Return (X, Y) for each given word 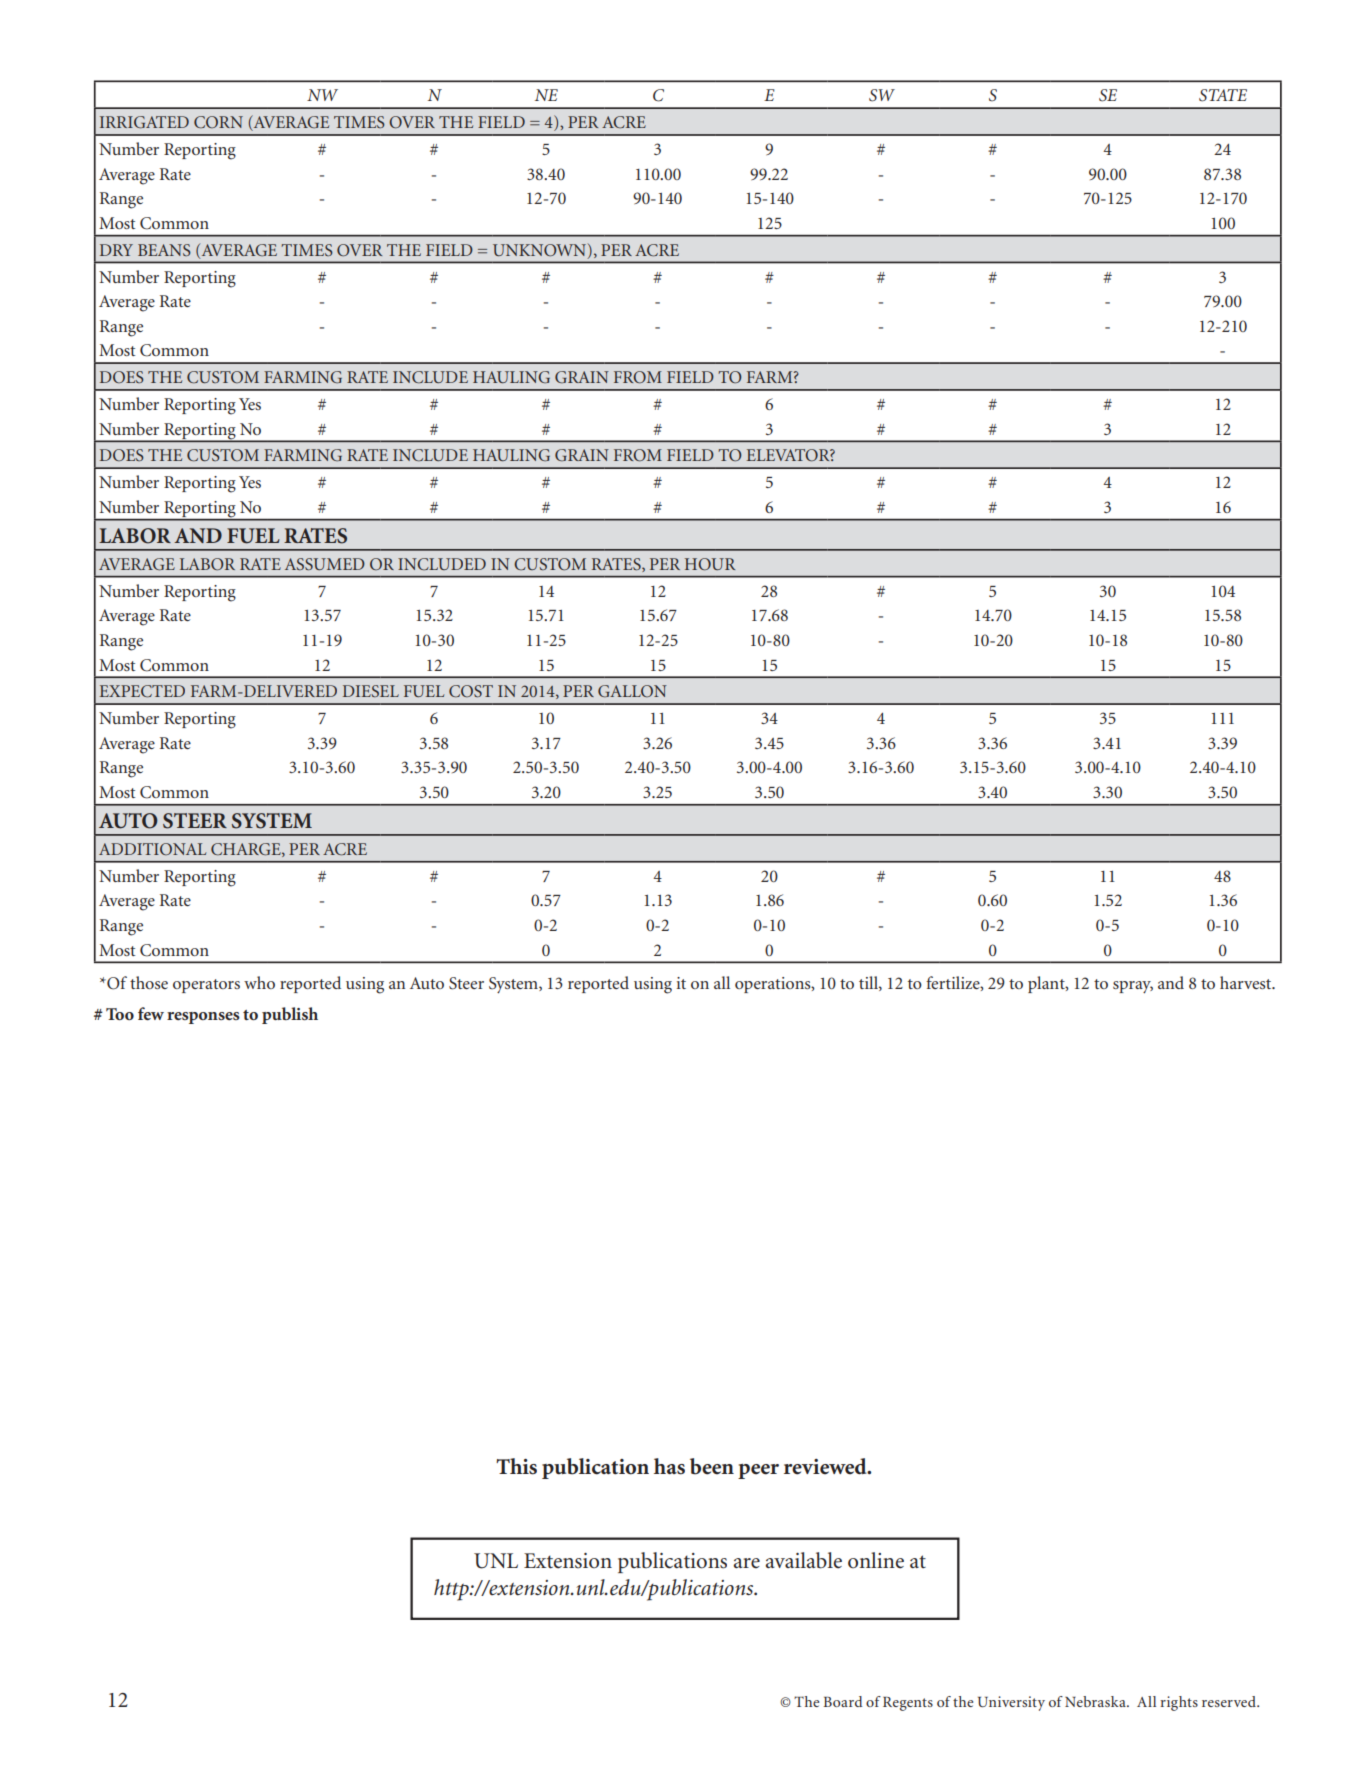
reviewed (826, 1466)
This (516, 1466)
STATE (1223, 95)
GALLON (632, 691)
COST (471, 691)
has (669, 1466)
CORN (218, 122)
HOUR (710, 564)
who (259, 982)
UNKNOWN (541, 251)
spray (1133, 987)
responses (203, 1018)
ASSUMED (325, 564)
